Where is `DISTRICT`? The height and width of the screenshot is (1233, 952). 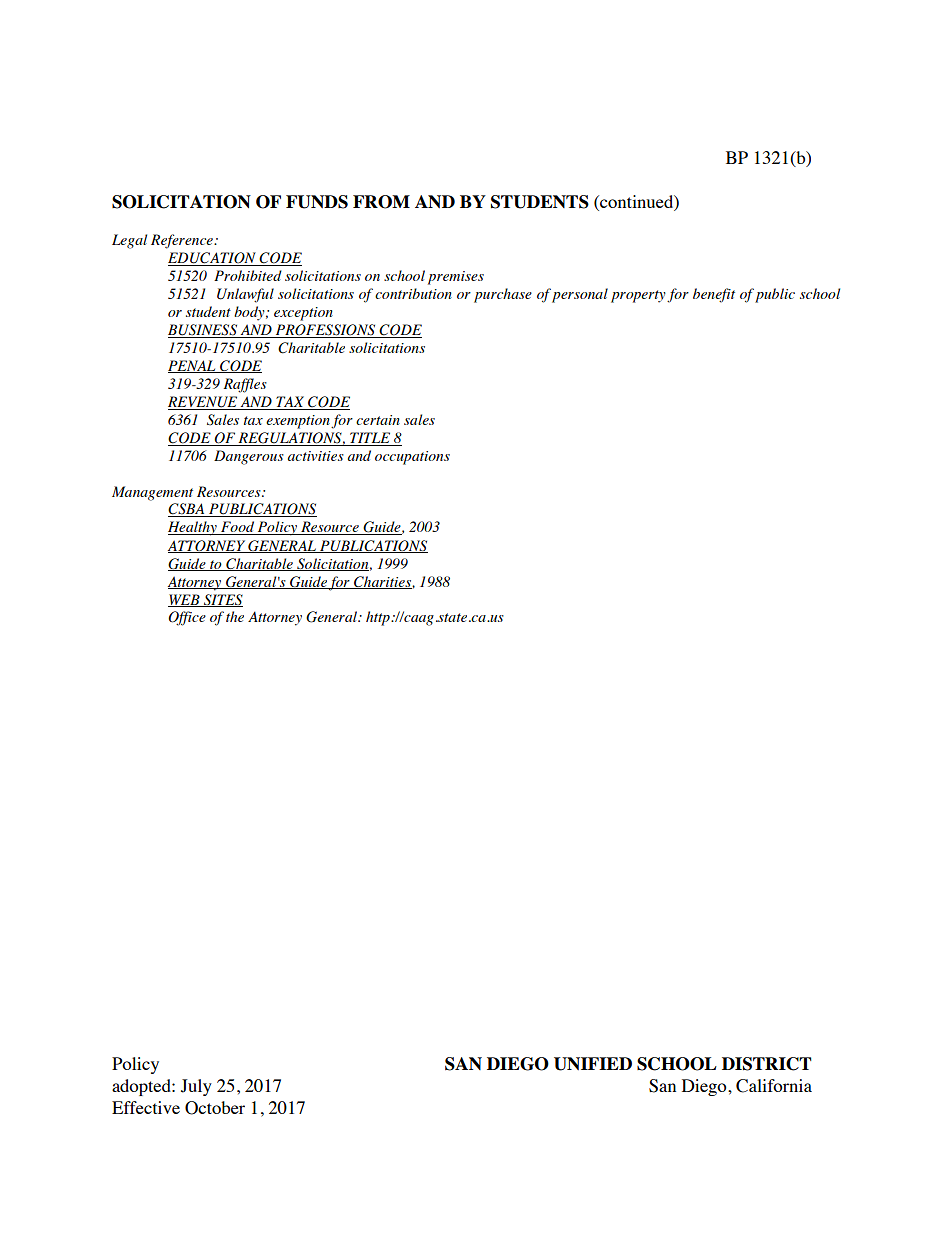 DISTRICT is located at coordinates (767, 1064).
